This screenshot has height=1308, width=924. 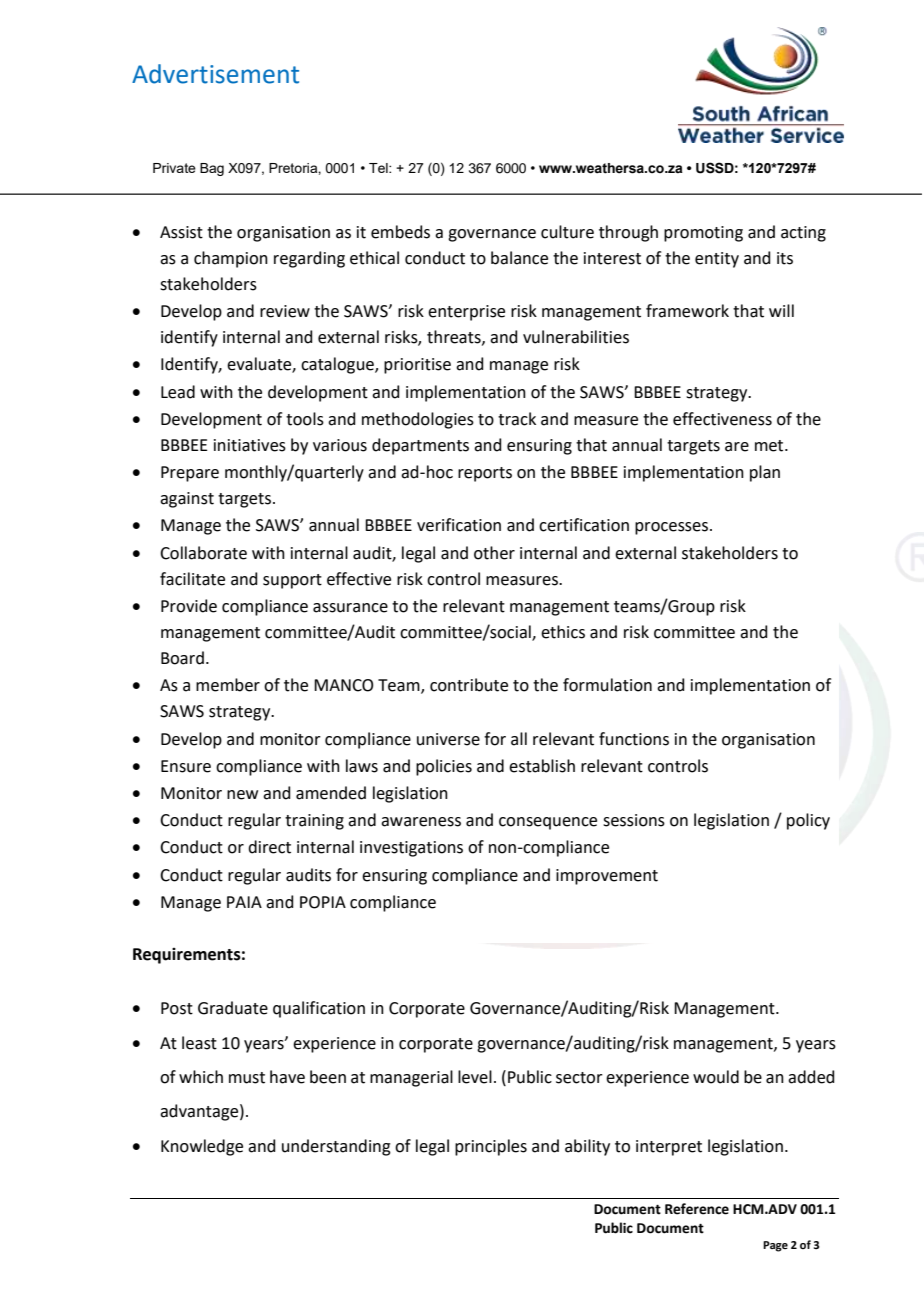 I want to click on initiatives, so click(x=250, y=445).
